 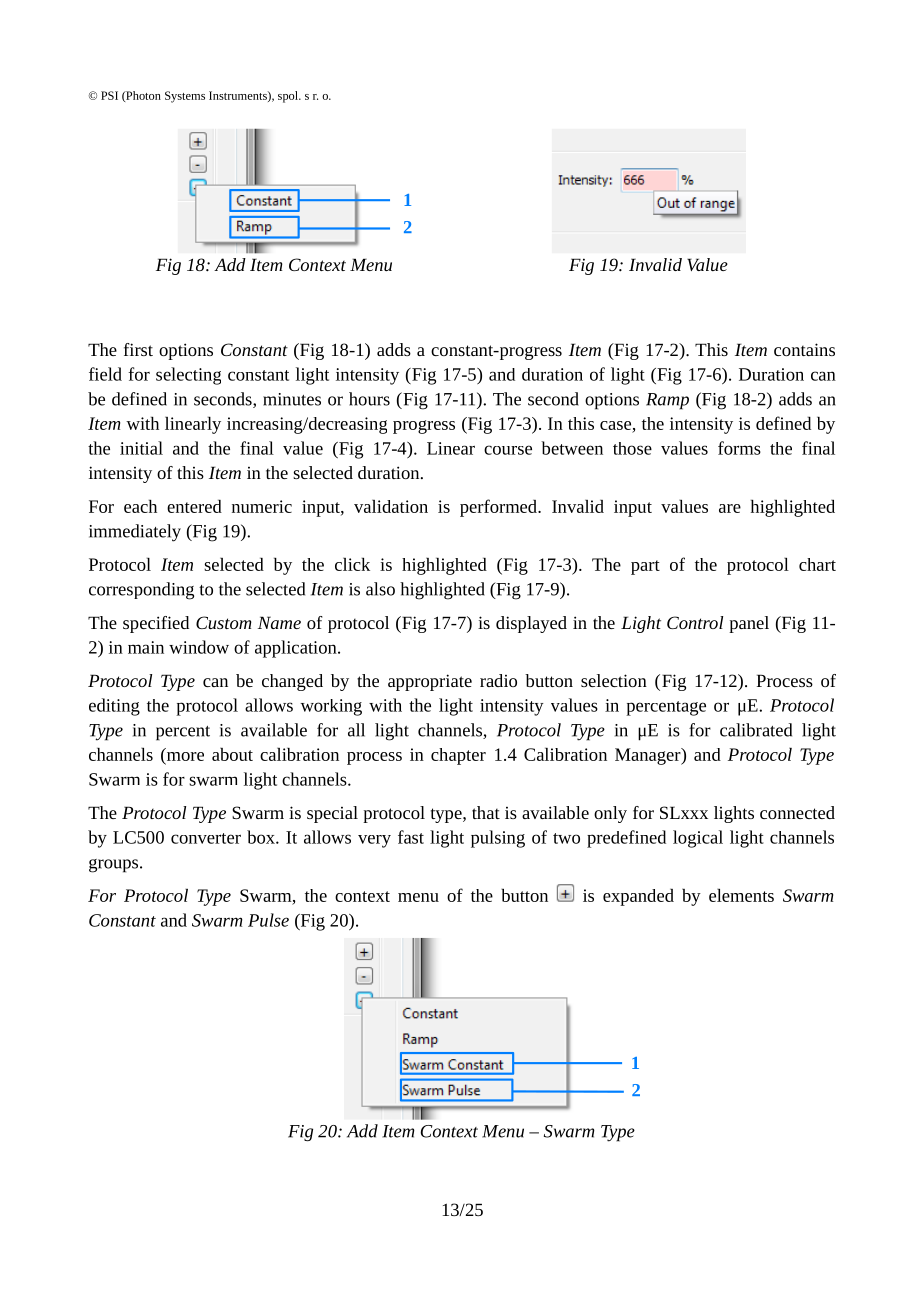 I want to click on Pulse, so click(x=268, y=920).
